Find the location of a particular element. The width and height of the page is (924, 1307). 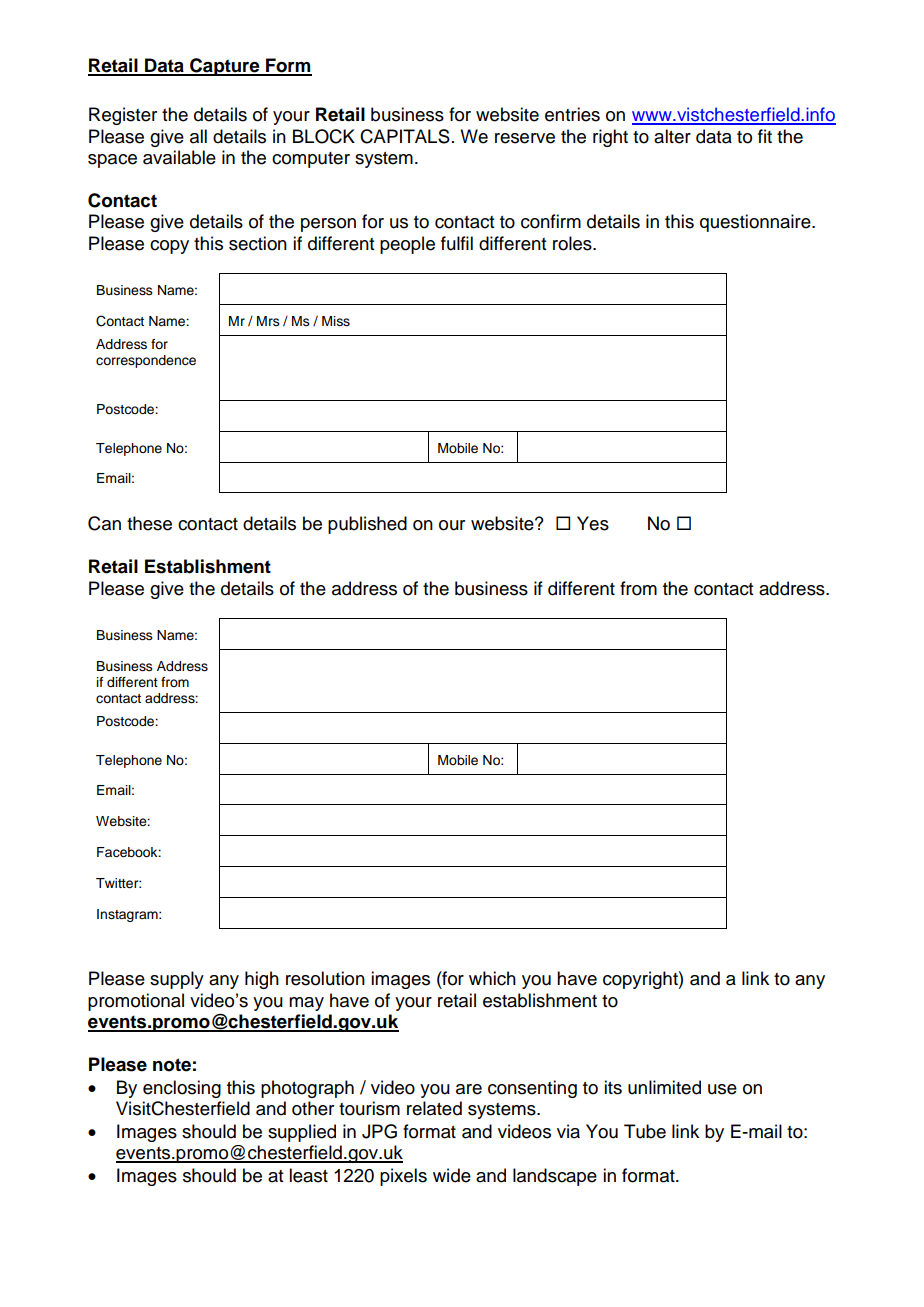

enclosing is located at coordinates (182, 1089).
